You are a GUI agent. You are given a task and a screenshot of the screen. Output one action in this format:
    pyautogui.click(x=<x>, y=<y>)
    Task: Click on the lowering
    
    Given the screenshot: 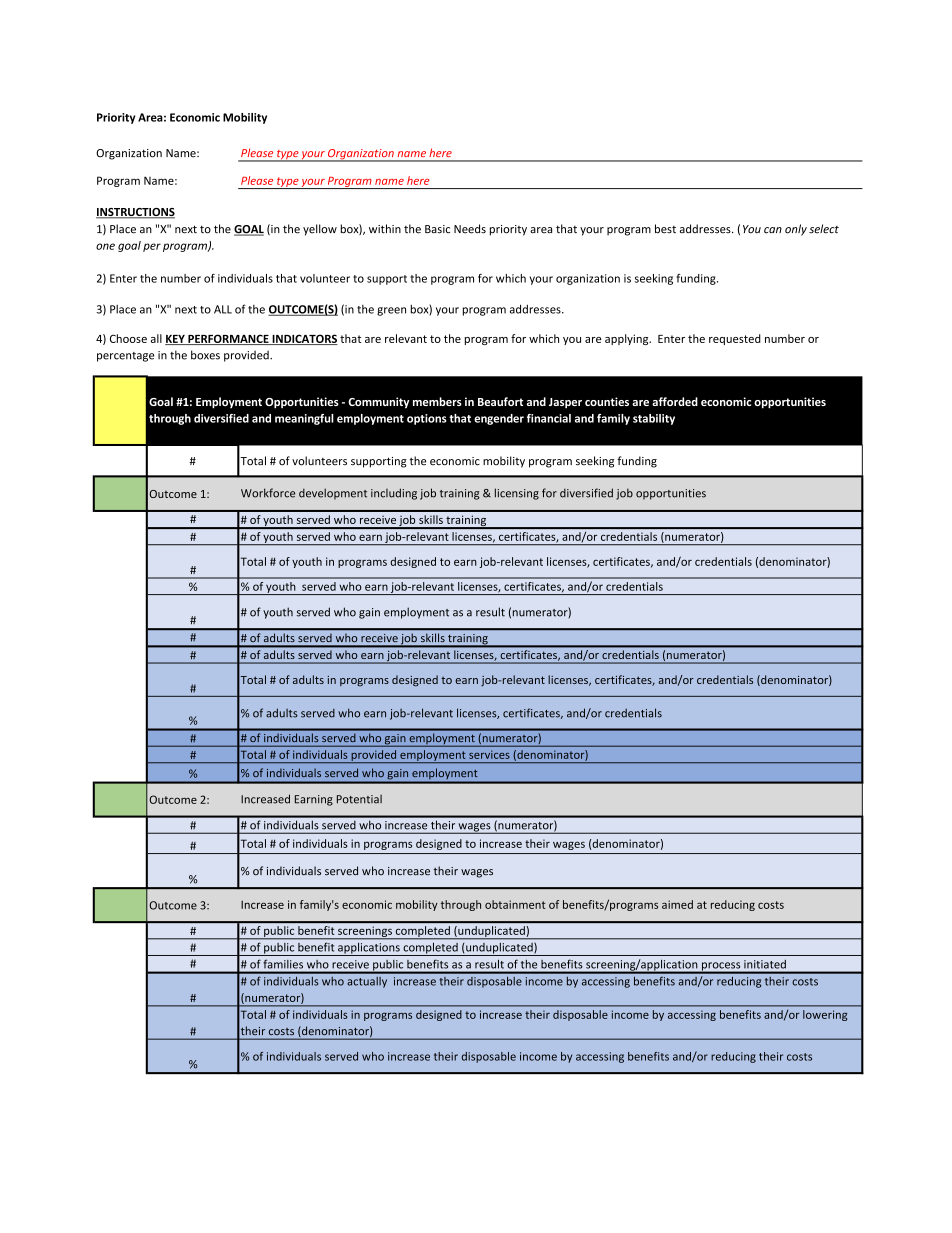 What is the action you would take?
    pyautogui.click(x=825, y=1015)
